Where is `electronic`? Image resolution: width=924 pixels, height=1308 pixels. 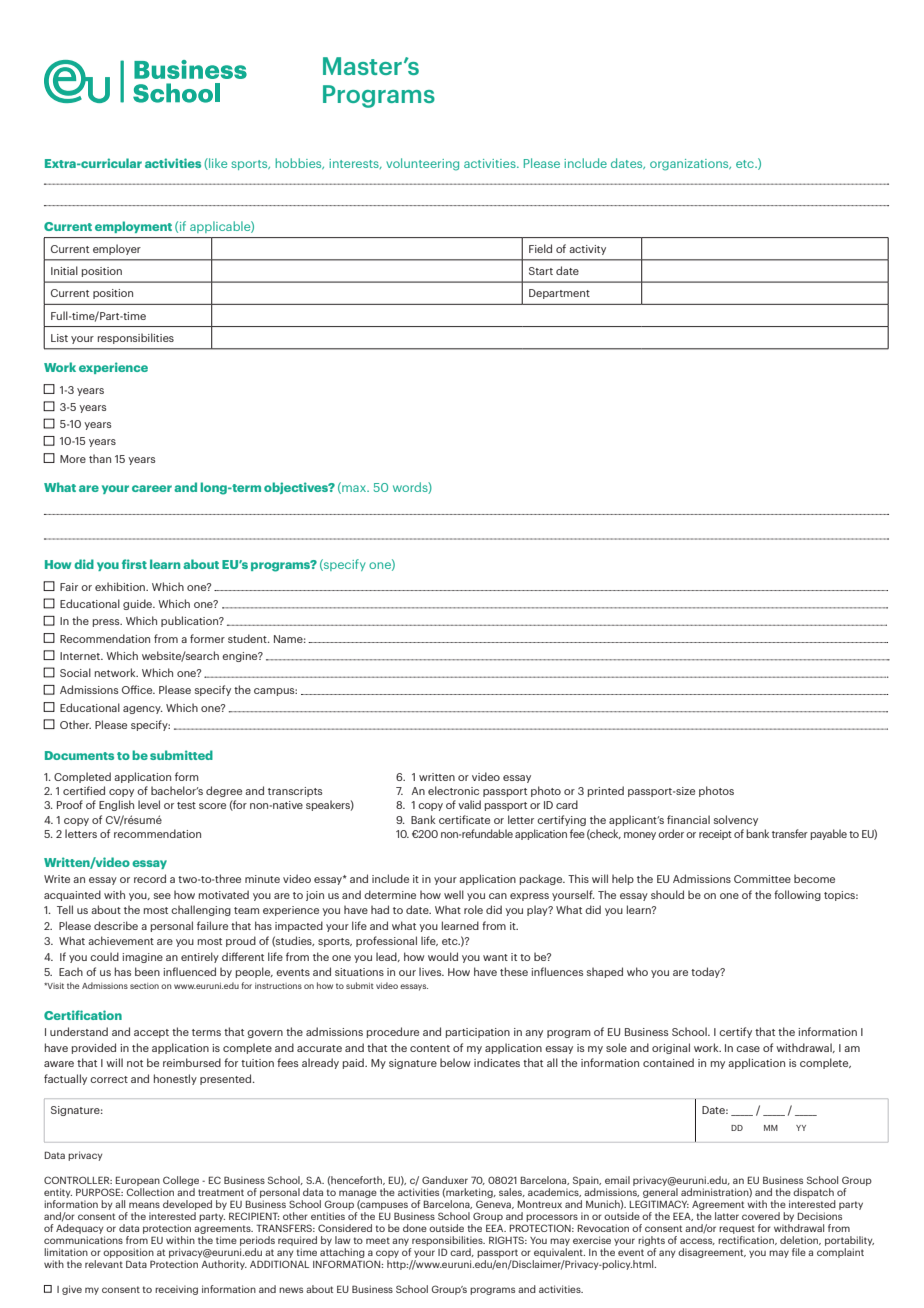
electronic is located at coordinates (453, 790).
